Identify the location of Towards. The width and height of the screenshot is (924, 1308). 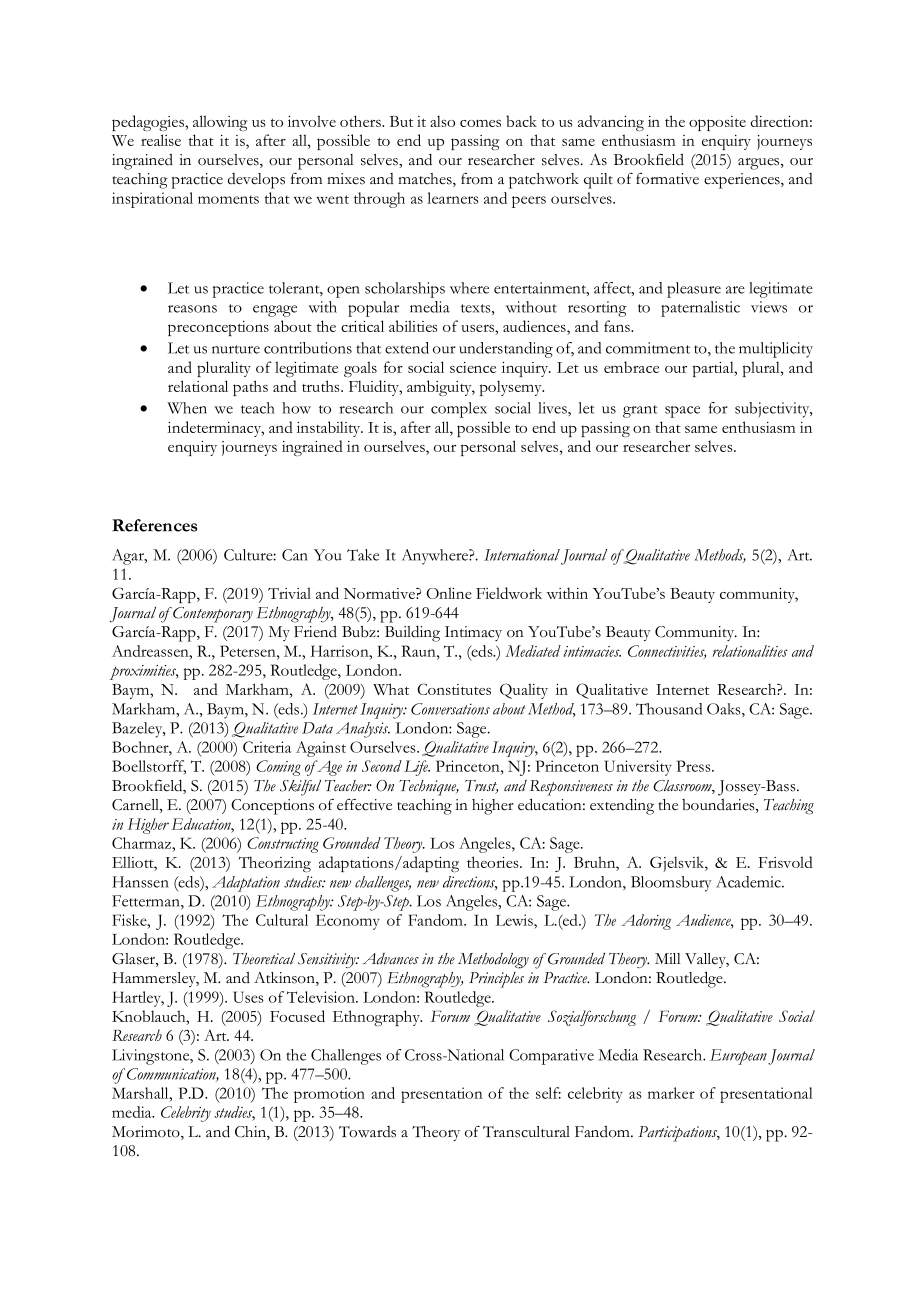
(367, 1132).
